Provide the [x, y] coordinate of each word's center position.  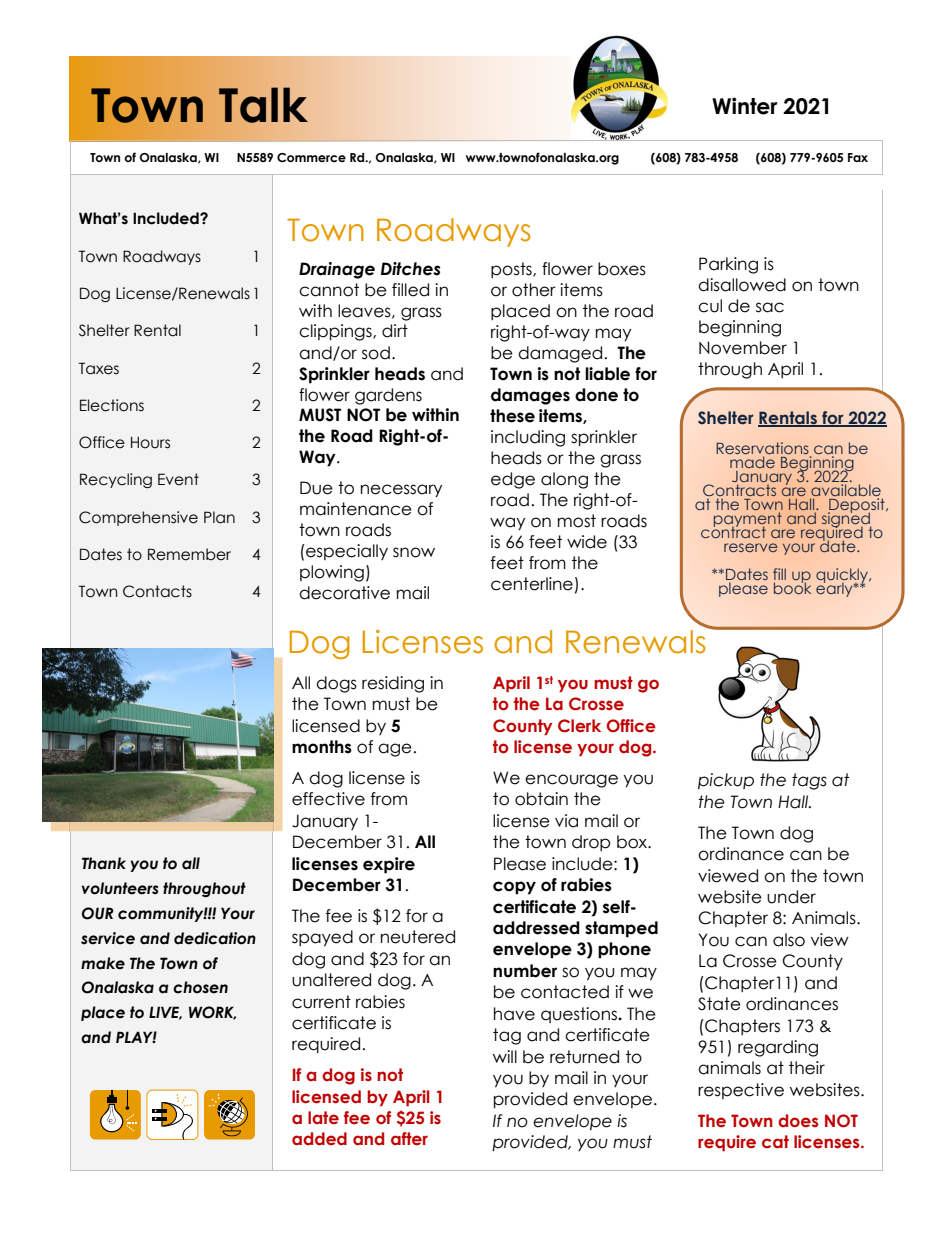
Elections [112, 405]
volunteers [120, 888]
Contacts [157, 591]
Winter [745, 106]
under [791, 897]
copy [514, 888]
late [323, 1118]
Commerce [311, 157]
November [743, 348]
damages [530, 396]
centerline [532, 584]
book [792, 587]
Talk [263, 105]
